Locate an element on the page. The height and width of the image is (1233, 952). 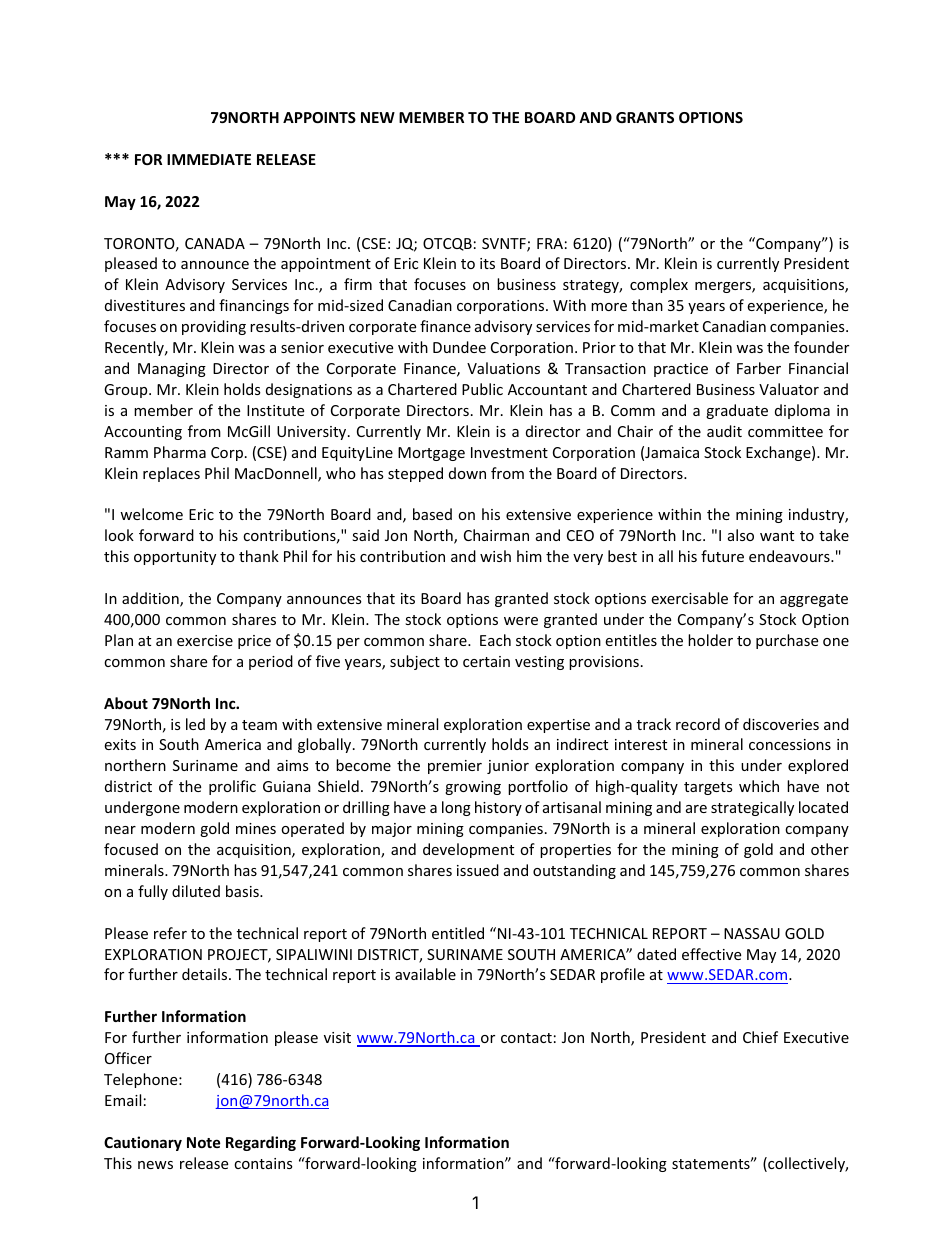
Note is located at coordinates (204, 1142).
